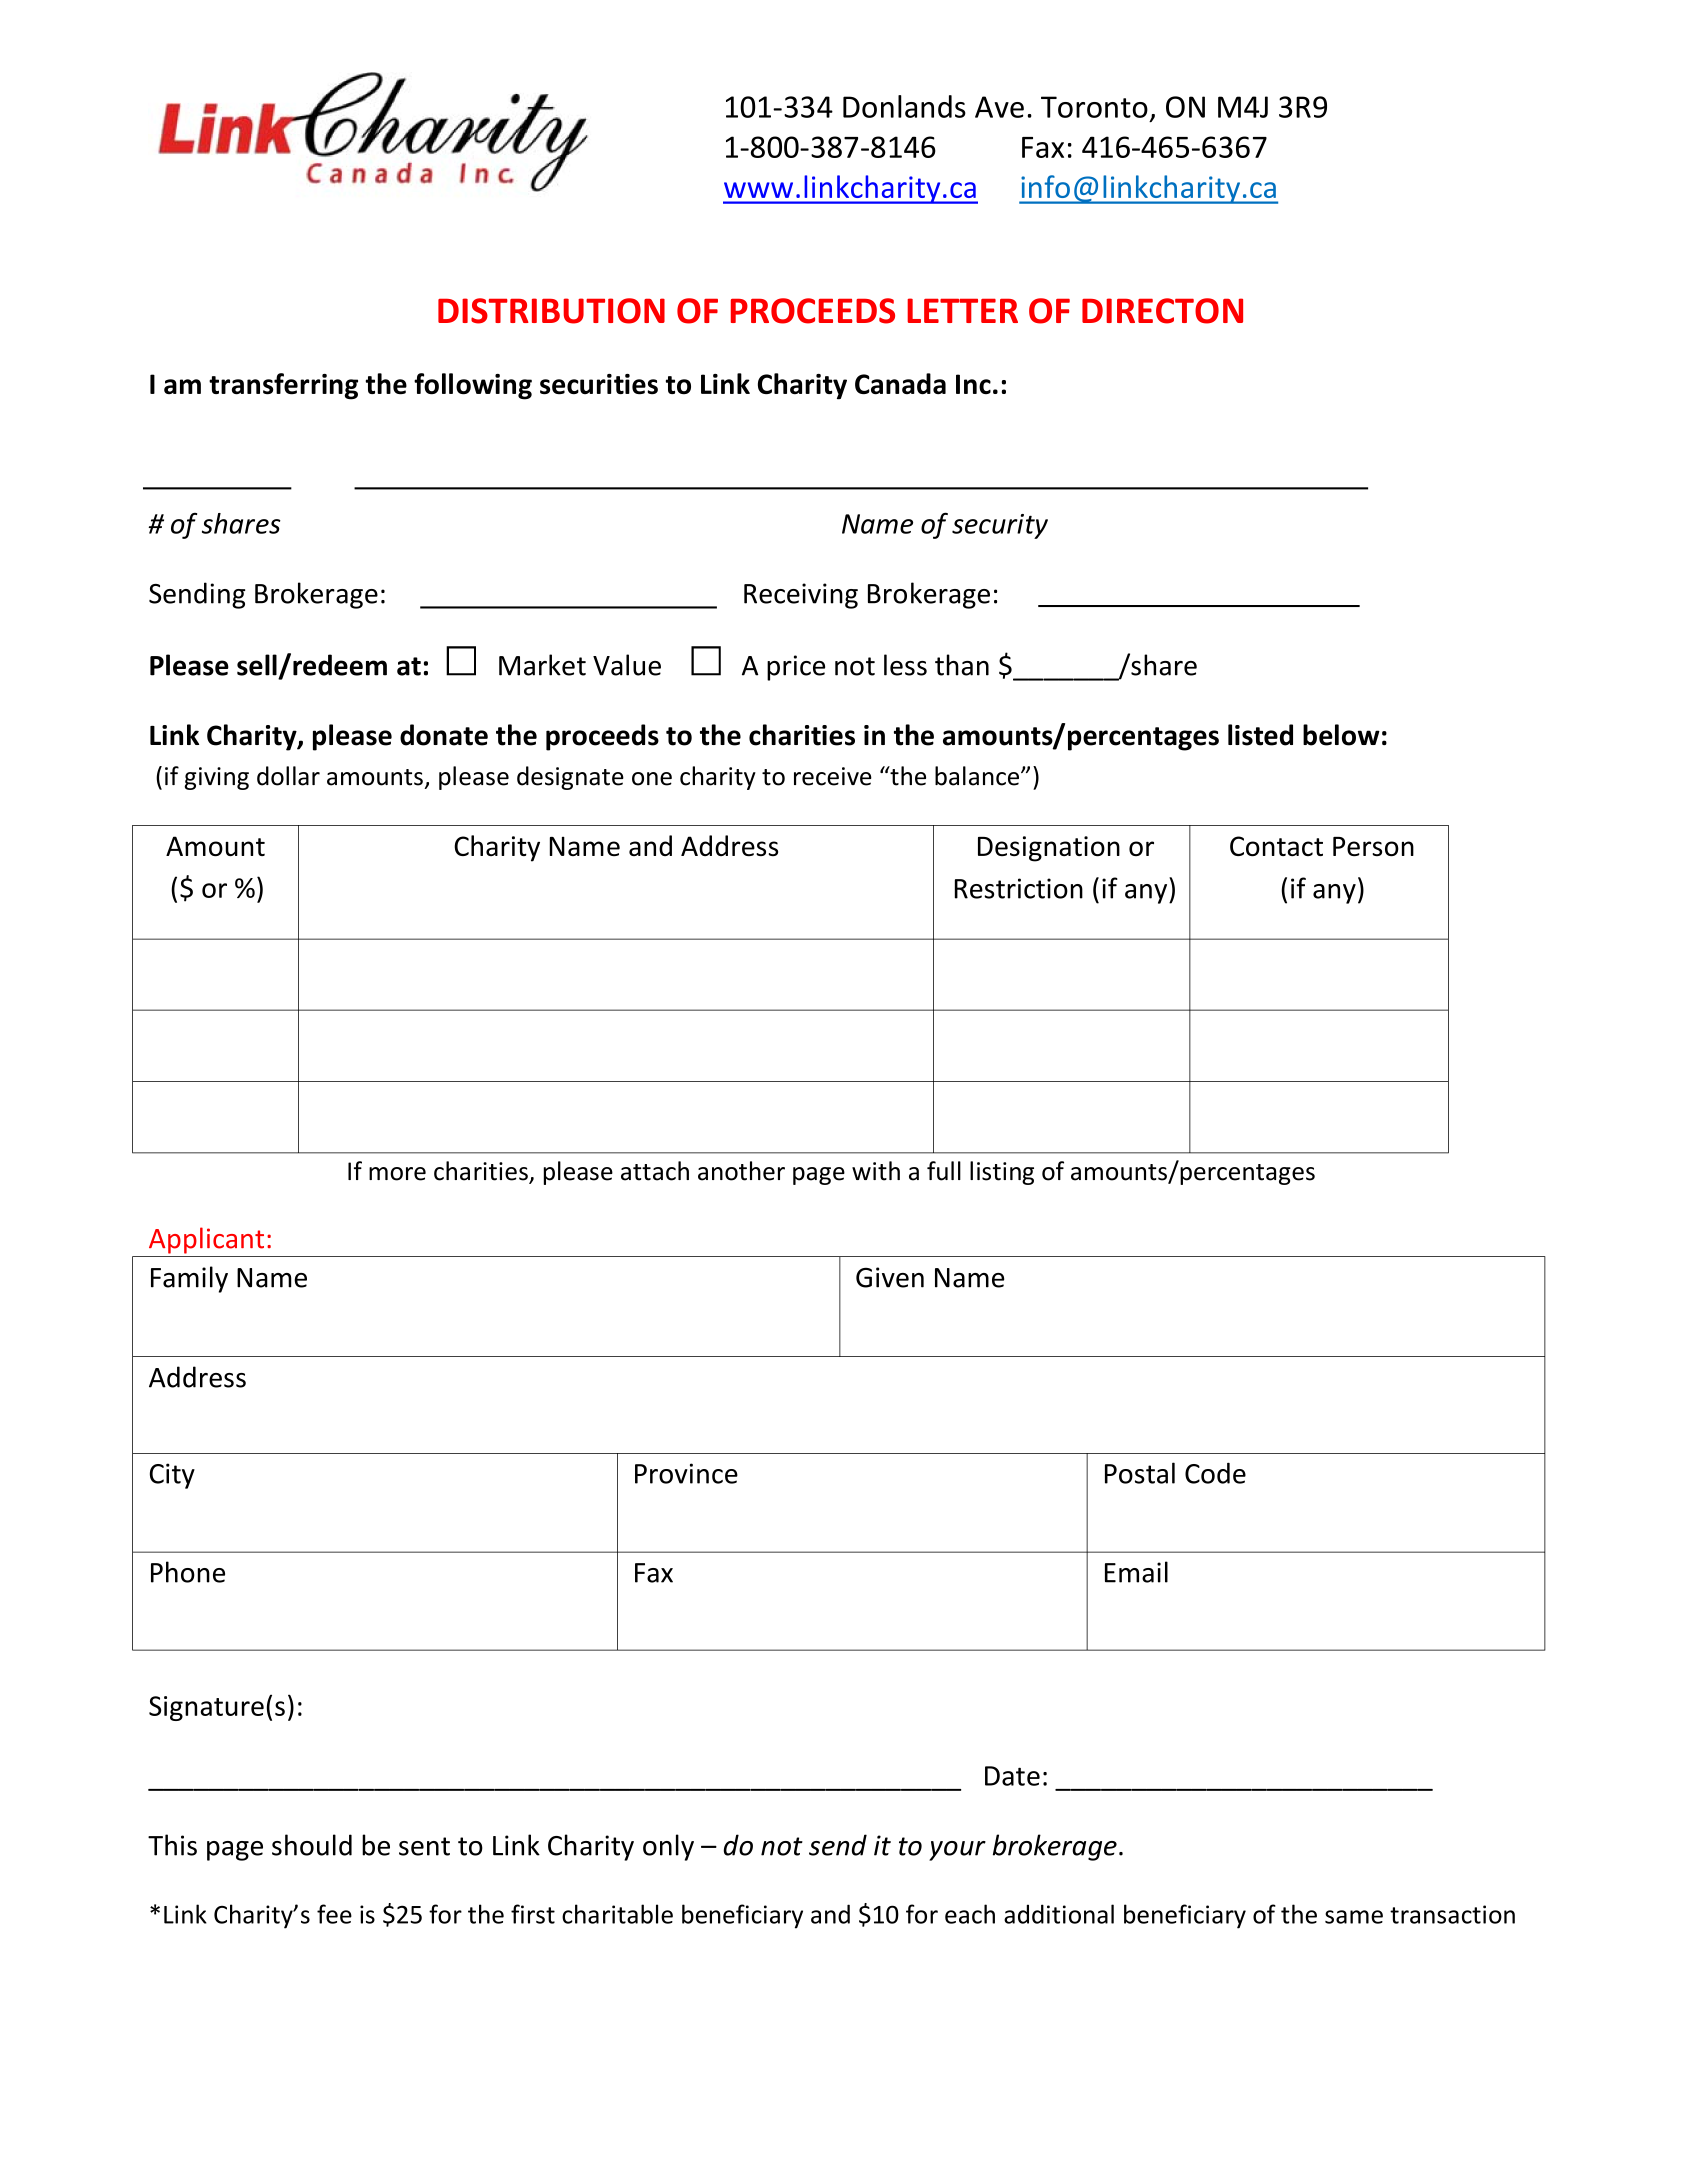  Describe the element at coordinates (444, 735) in the screenshot. I see `donate` at that location.
